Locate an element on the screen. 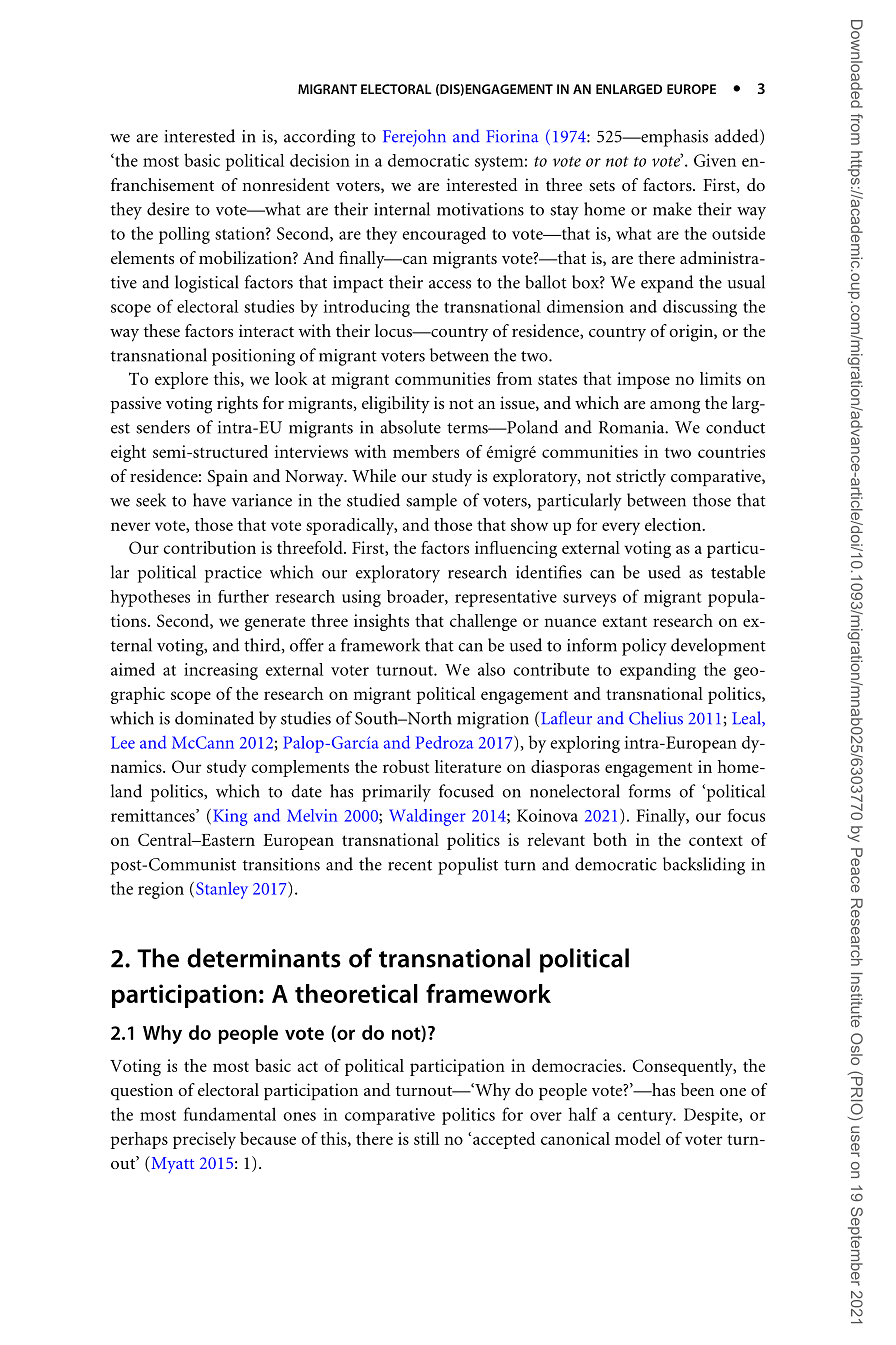 Image resolution: width=896 pixels, height=1345 pixels. sample is located at coordinates (431, 502).
